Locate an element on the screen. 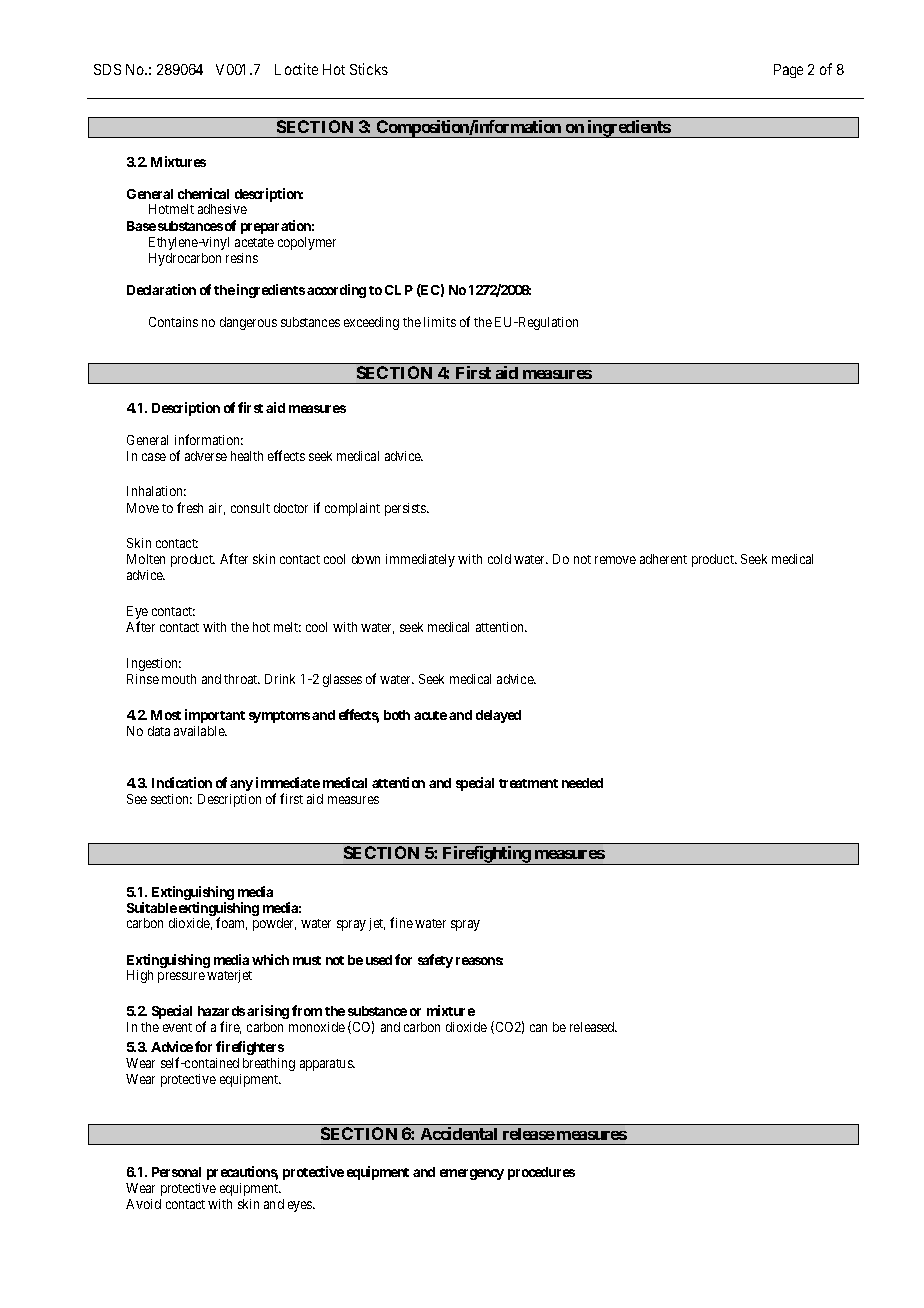 The image size is (924, 1308). Sticks is located at coordinates (369, 69).
